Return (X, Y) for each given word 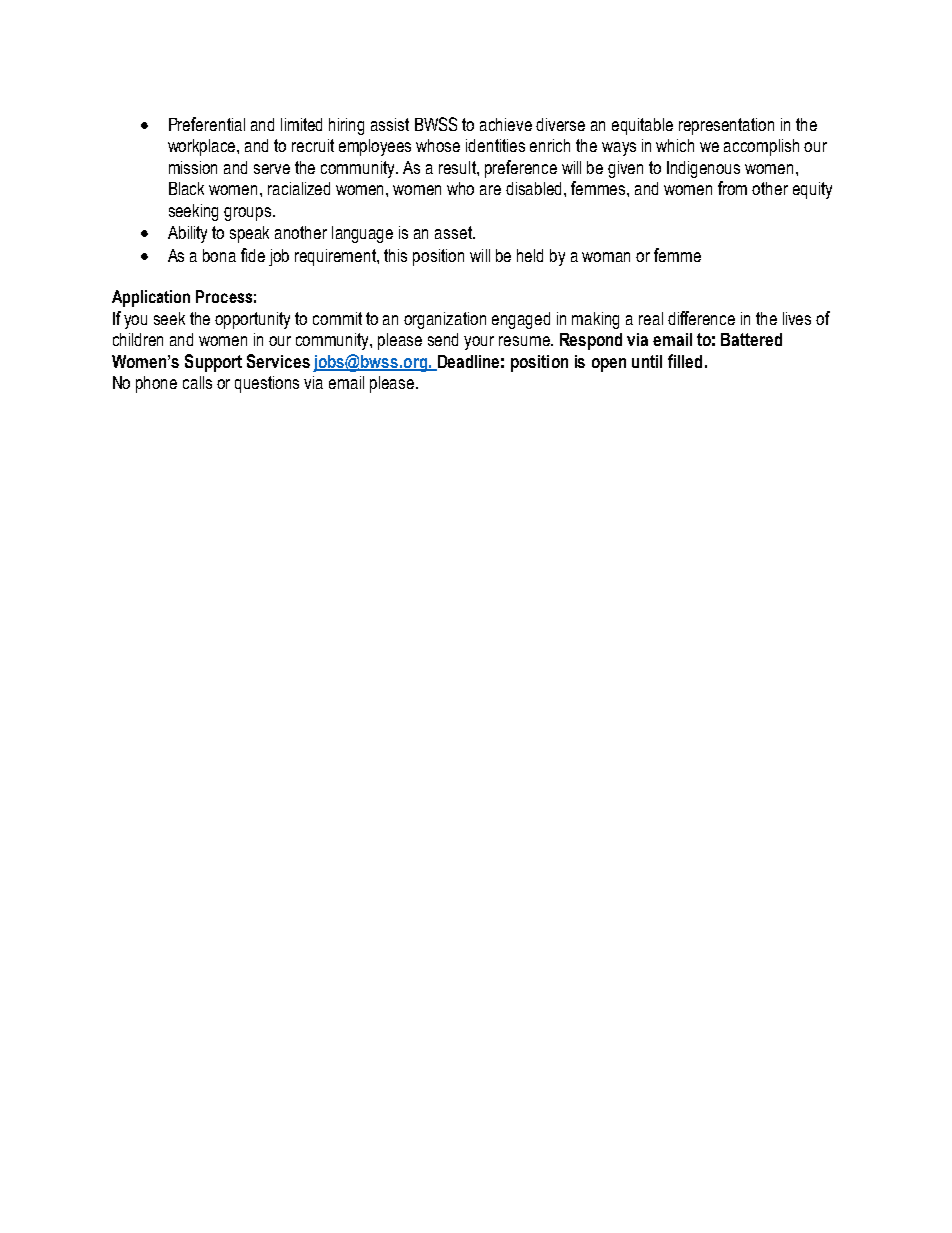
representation (726, 126)
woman (606, 257)
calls (197, 382)
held (530, 255)
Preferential (207, 124)
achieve (506, 124)
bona (219, 255)
